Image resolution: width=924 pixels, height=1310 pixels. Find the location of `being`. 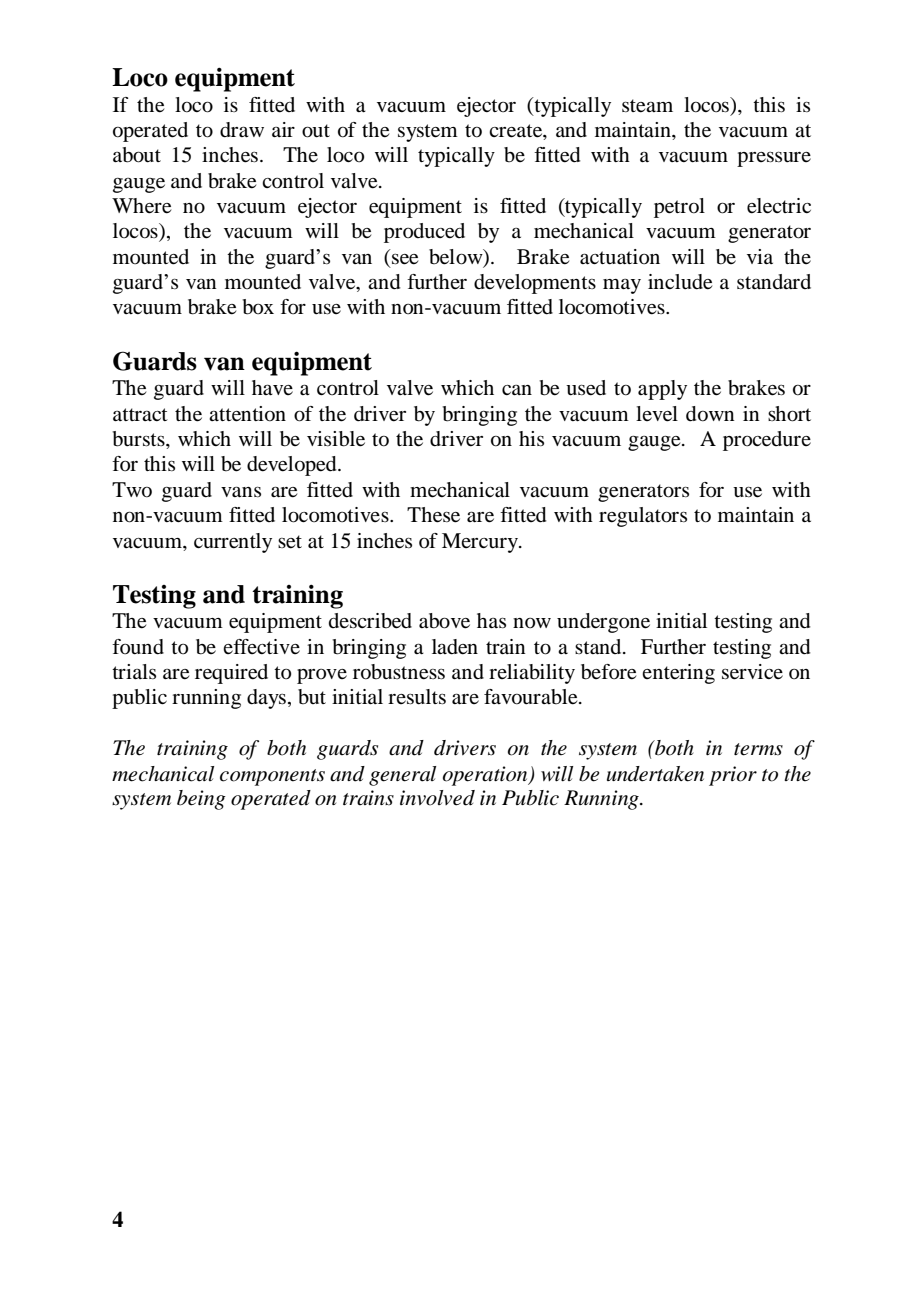

being is located at coordinates (201, 800).
